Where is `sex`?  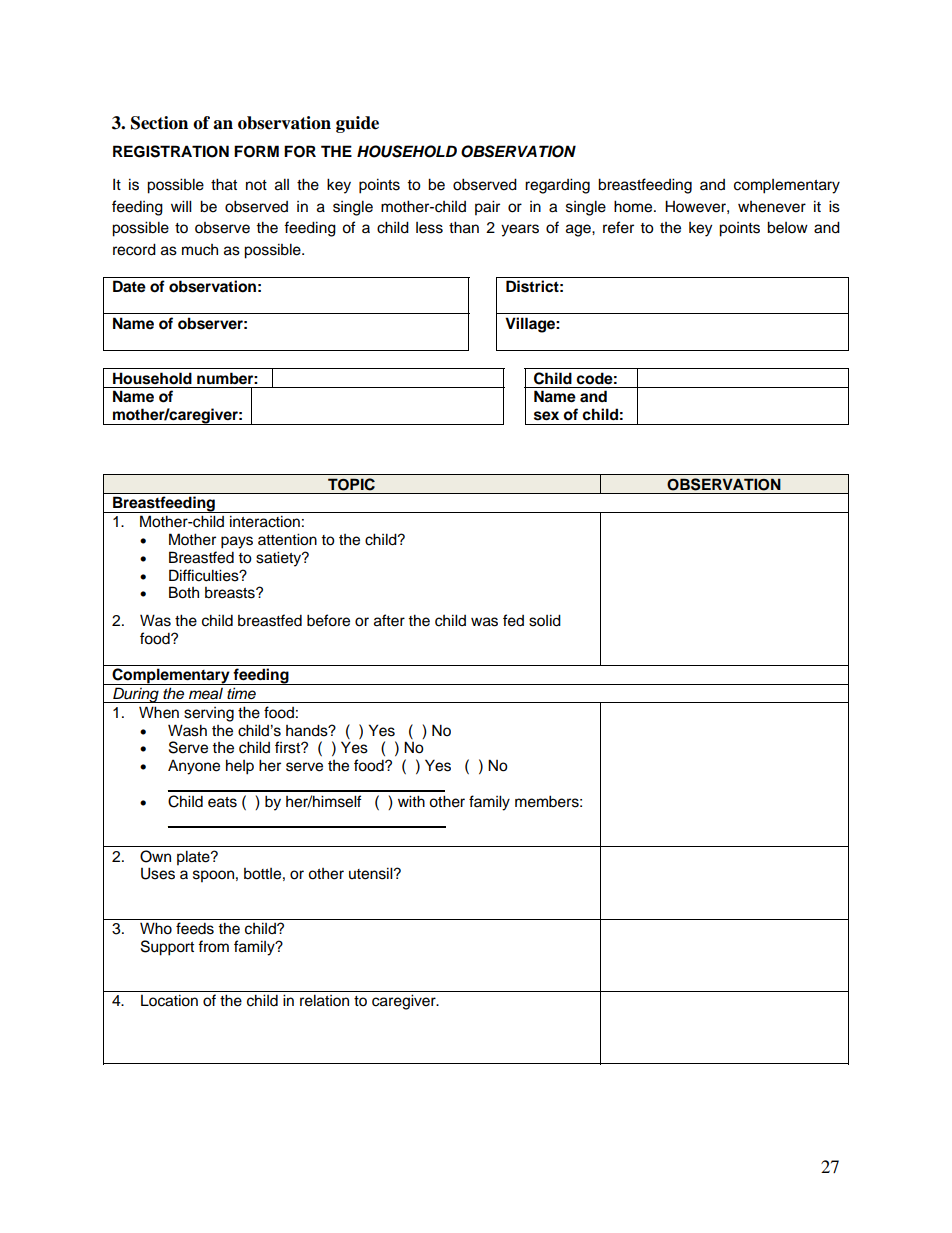
sex is located at coordinates (546, 416).
